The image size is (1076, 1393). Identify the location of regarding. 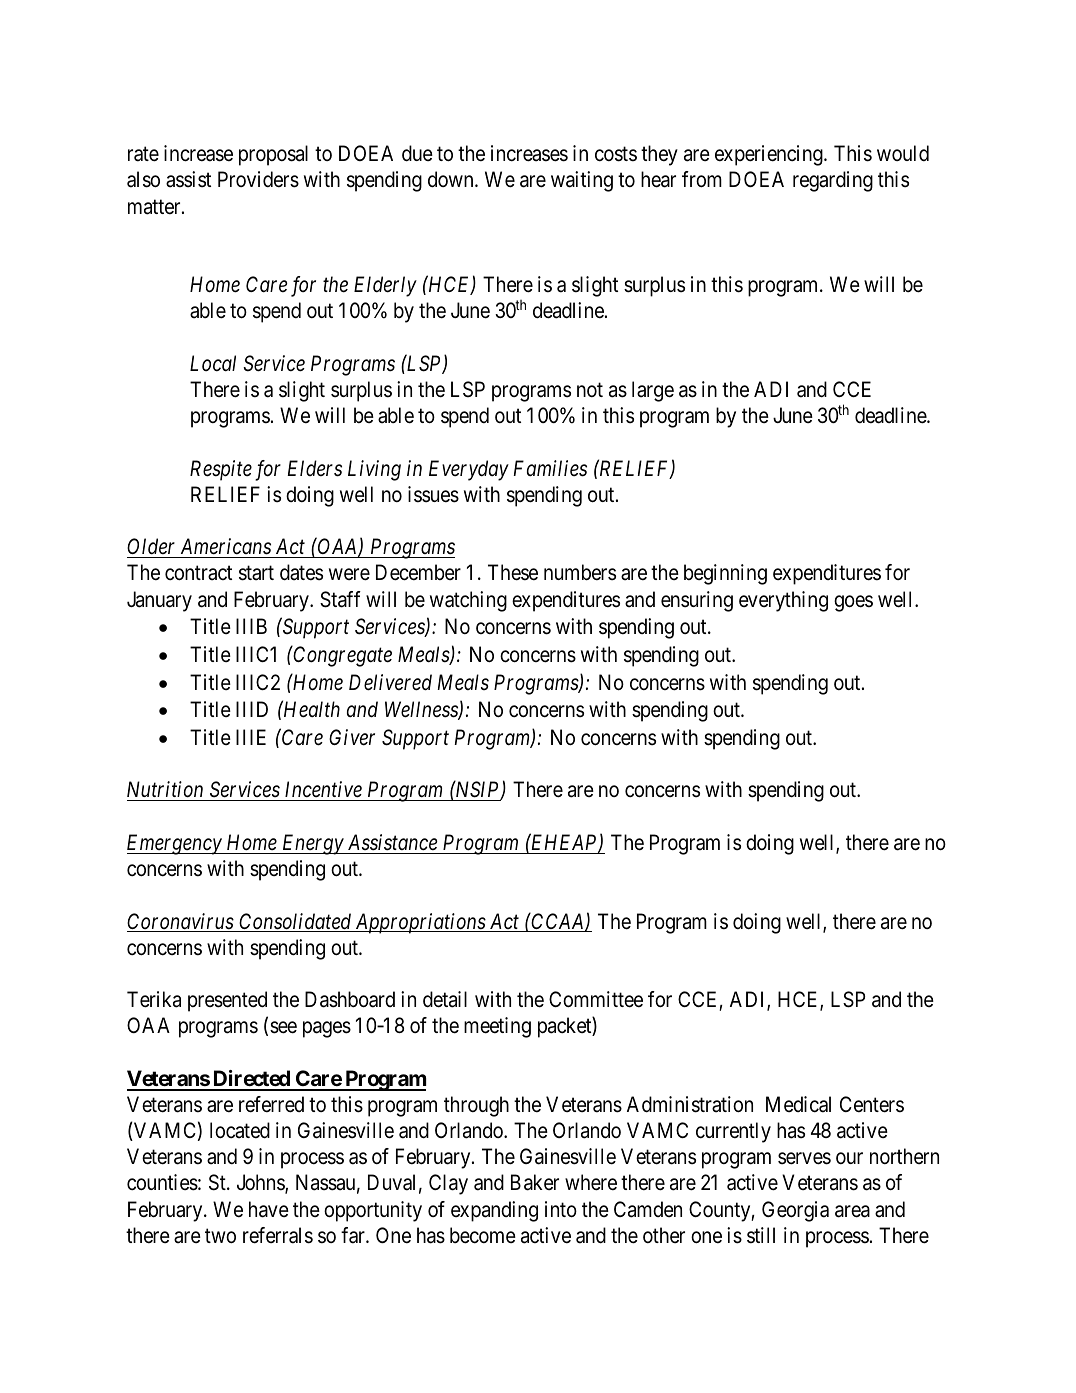
(833, 181).
